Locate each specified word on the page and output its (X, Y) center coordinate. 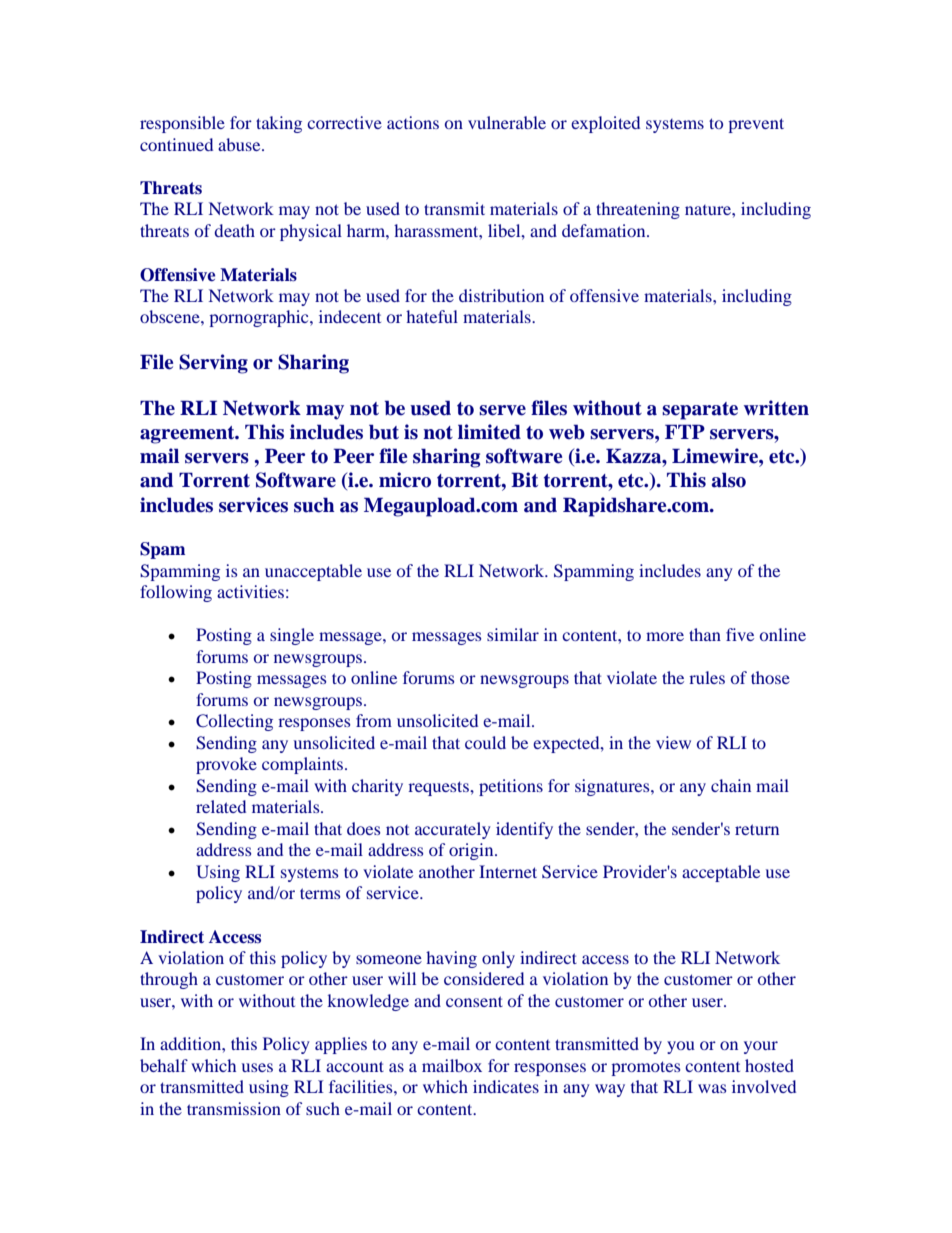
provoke (226, 765)
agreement (188, 435)
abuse (240, 144)
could (485, 742)
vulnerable (507, 122)
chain (731, 785)
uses (257, 1067)
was (712, 1088)
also (729, 480)
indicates (506, 1086)
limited (489, 432)
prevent (756, 125)
